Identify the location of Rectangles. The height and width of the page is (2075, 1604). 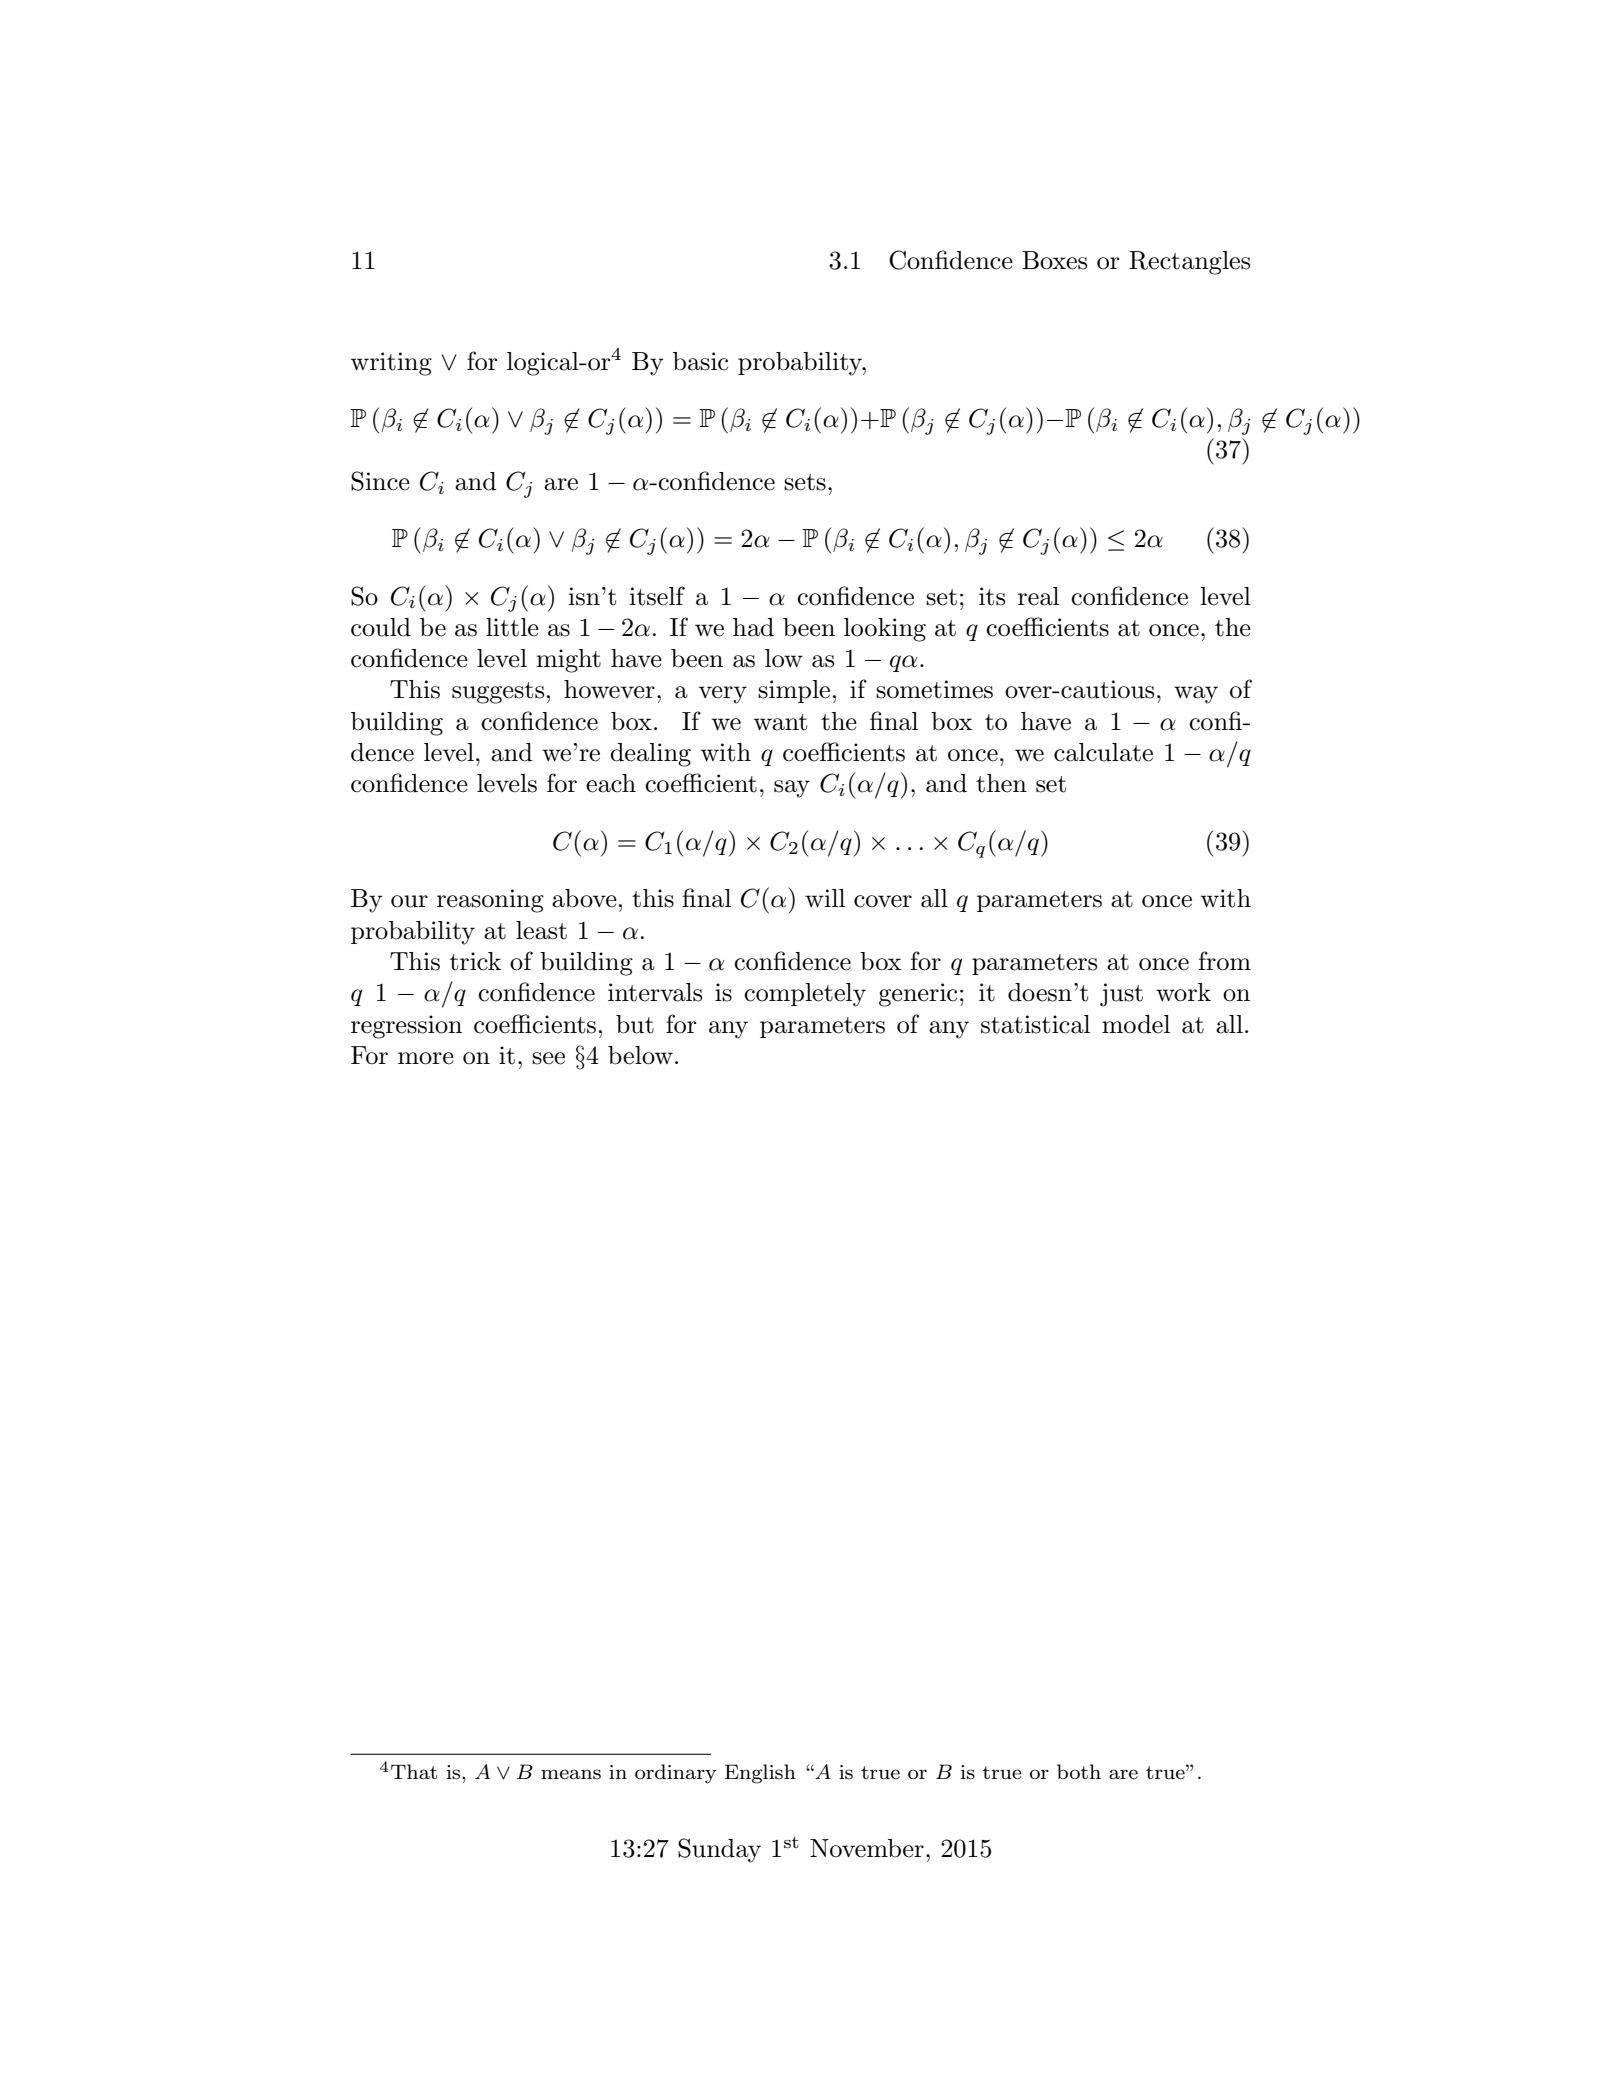
(1189, 263).
